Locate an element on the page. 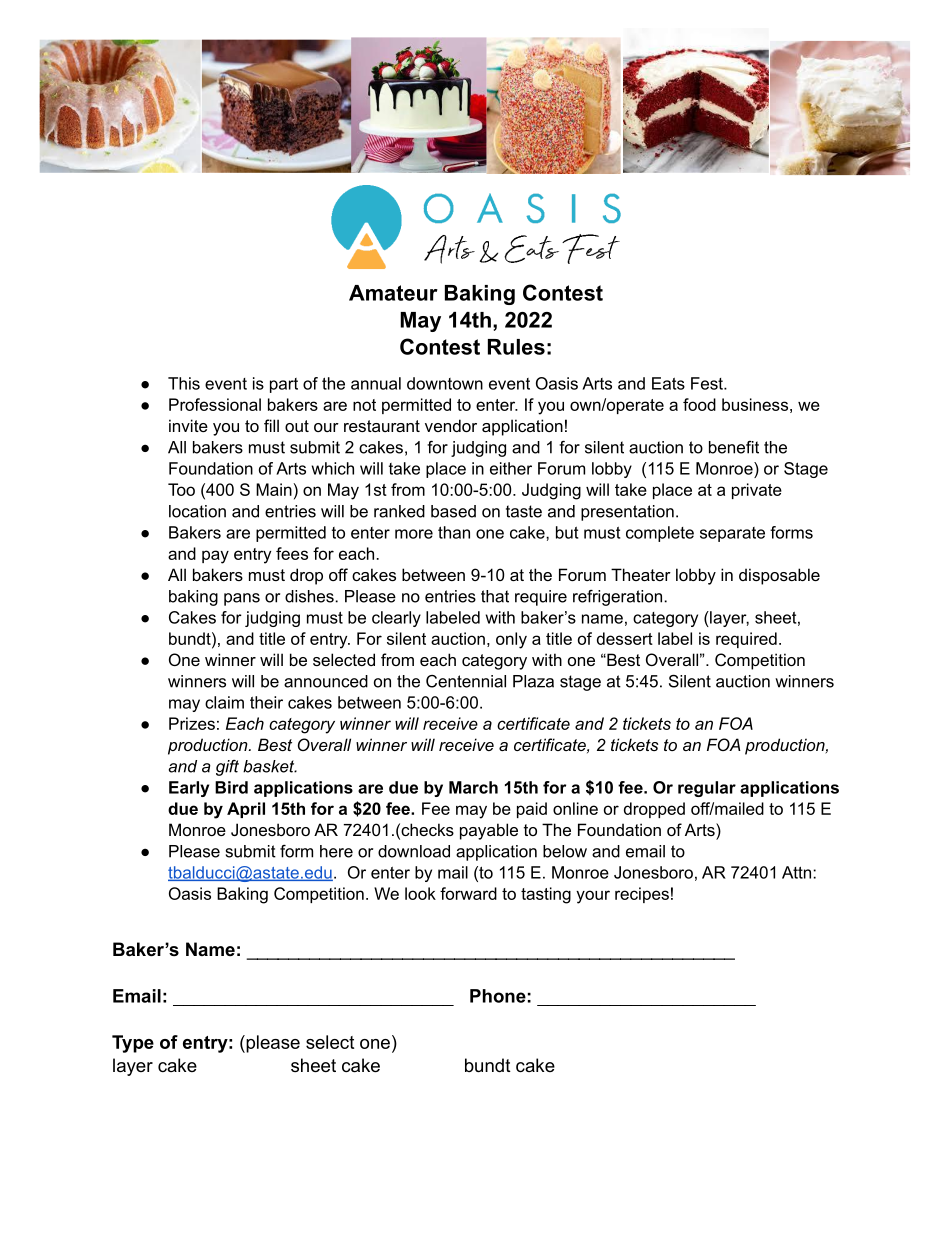  recipes is located at coordinates (642, 895).
